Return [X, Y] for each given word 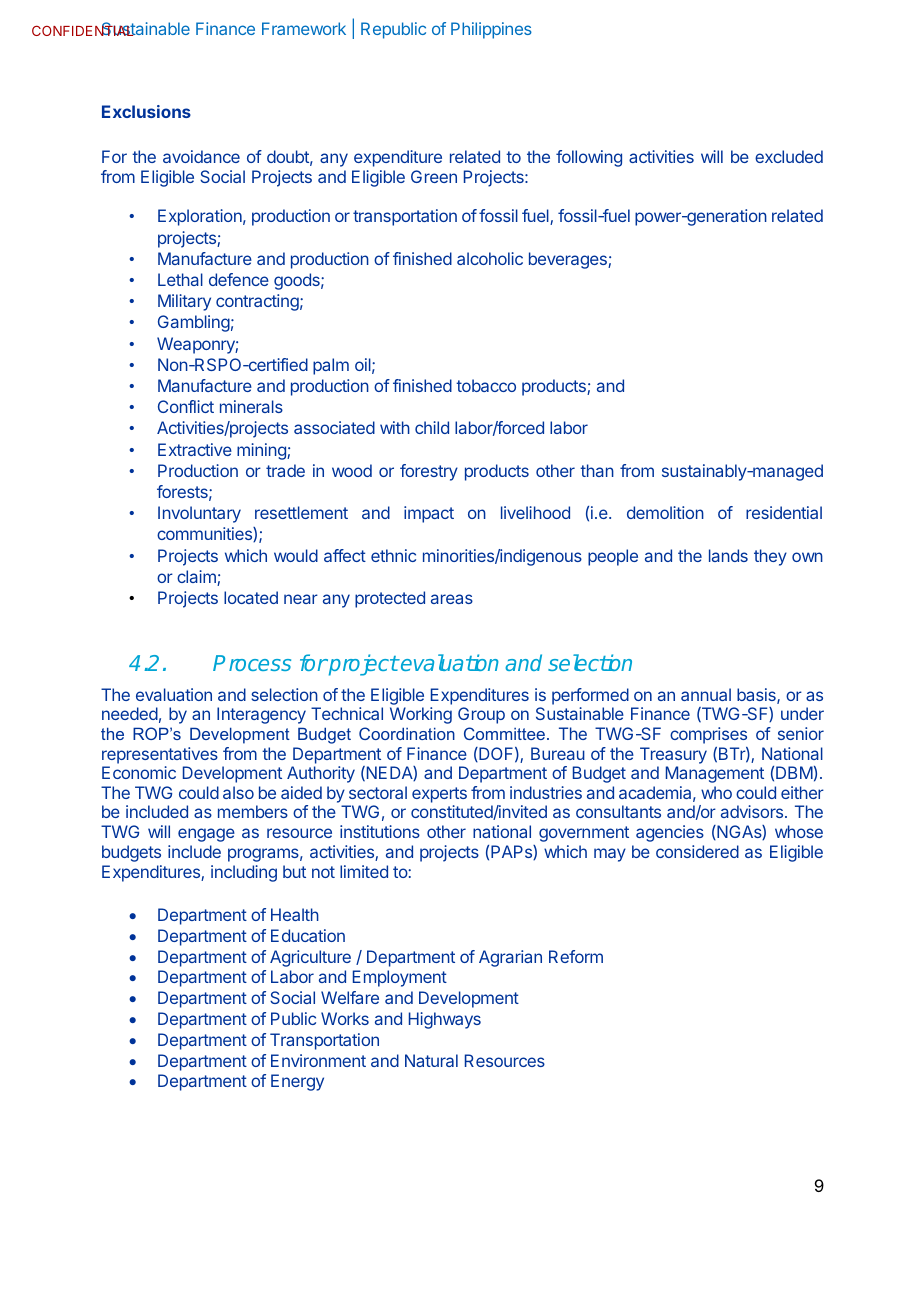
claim [197, 578]
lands [728, 555]
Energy [297, 1082]
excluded [789, 156]
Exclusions [146, 111]
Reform [576, 956]
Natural [431, 1060]
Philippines [491, 30]
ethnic [393, 555]
